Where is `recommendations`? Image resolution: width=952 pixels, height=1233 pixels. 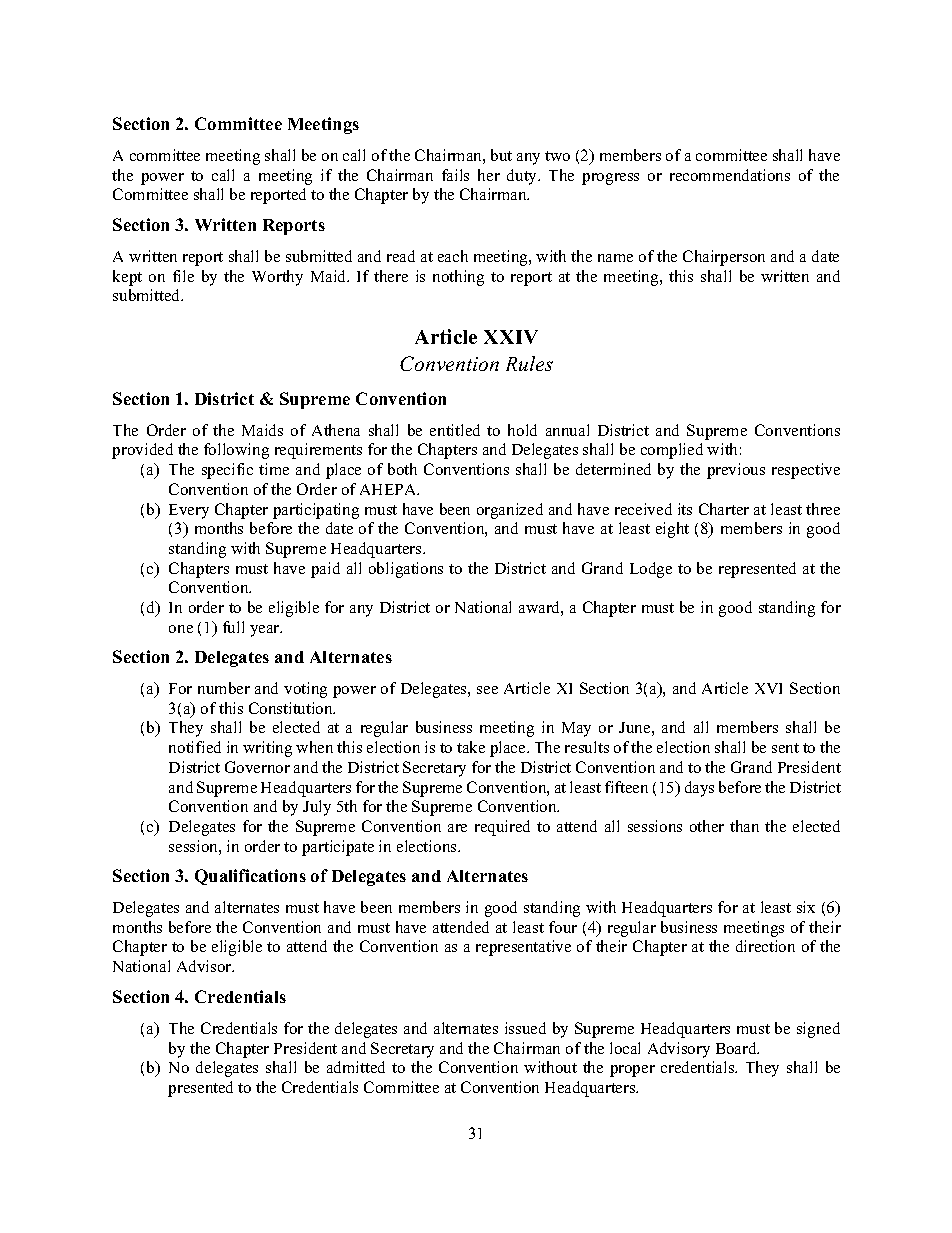 recommendations is located at coordinates (730, 175).
